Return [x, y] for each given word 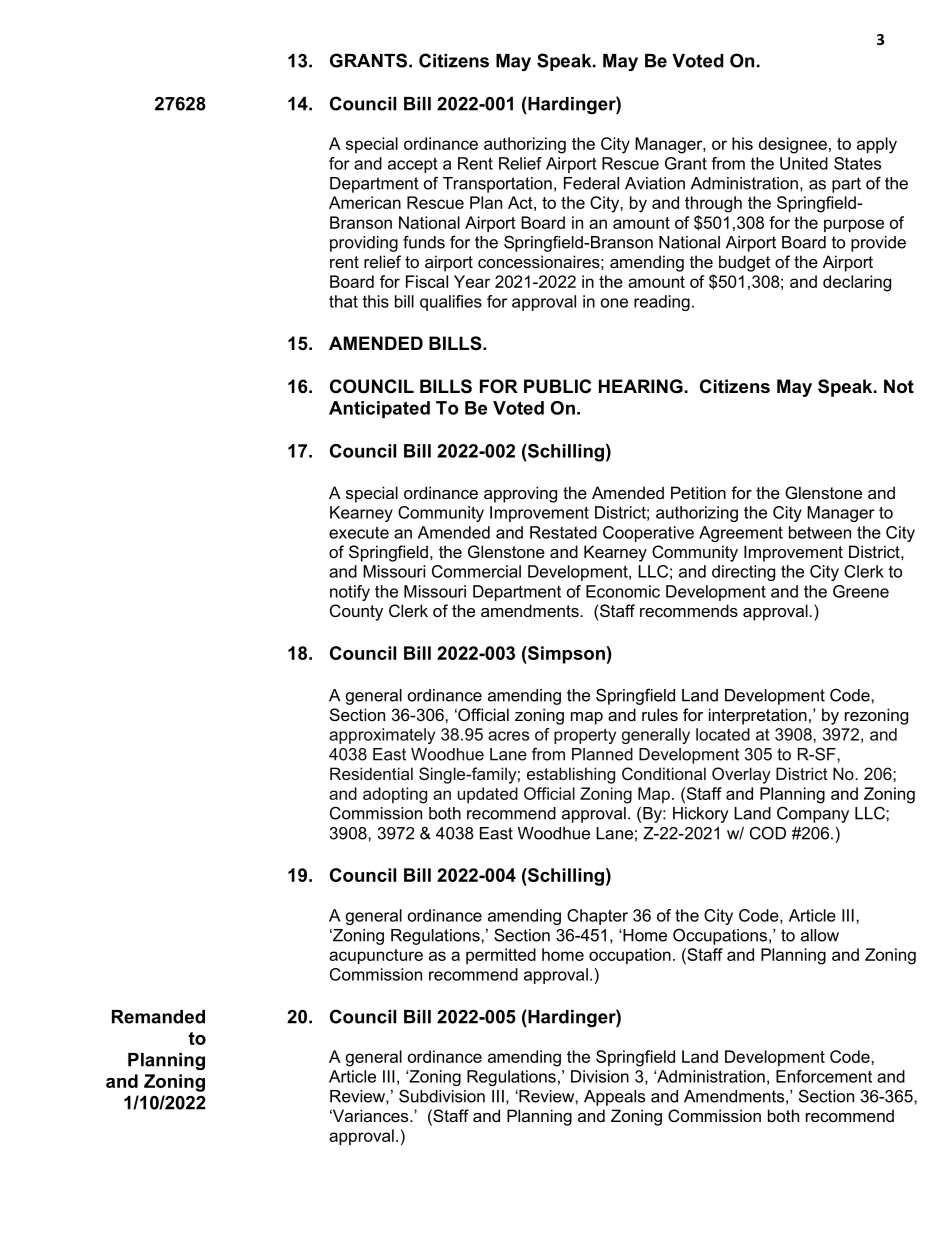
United [804, 163]
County [356, 612]
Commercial [476, 571]
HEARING [641, 386]
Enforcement [824, 1076]
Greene [861, 591]
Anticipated [379, 409]
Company [813, 814]
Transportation [497, 185]
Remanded [158, 1017]
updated [488, 795]
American [365, 202]
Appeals [614, 1098]
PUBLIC [557, 386]
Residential [371, 773]
